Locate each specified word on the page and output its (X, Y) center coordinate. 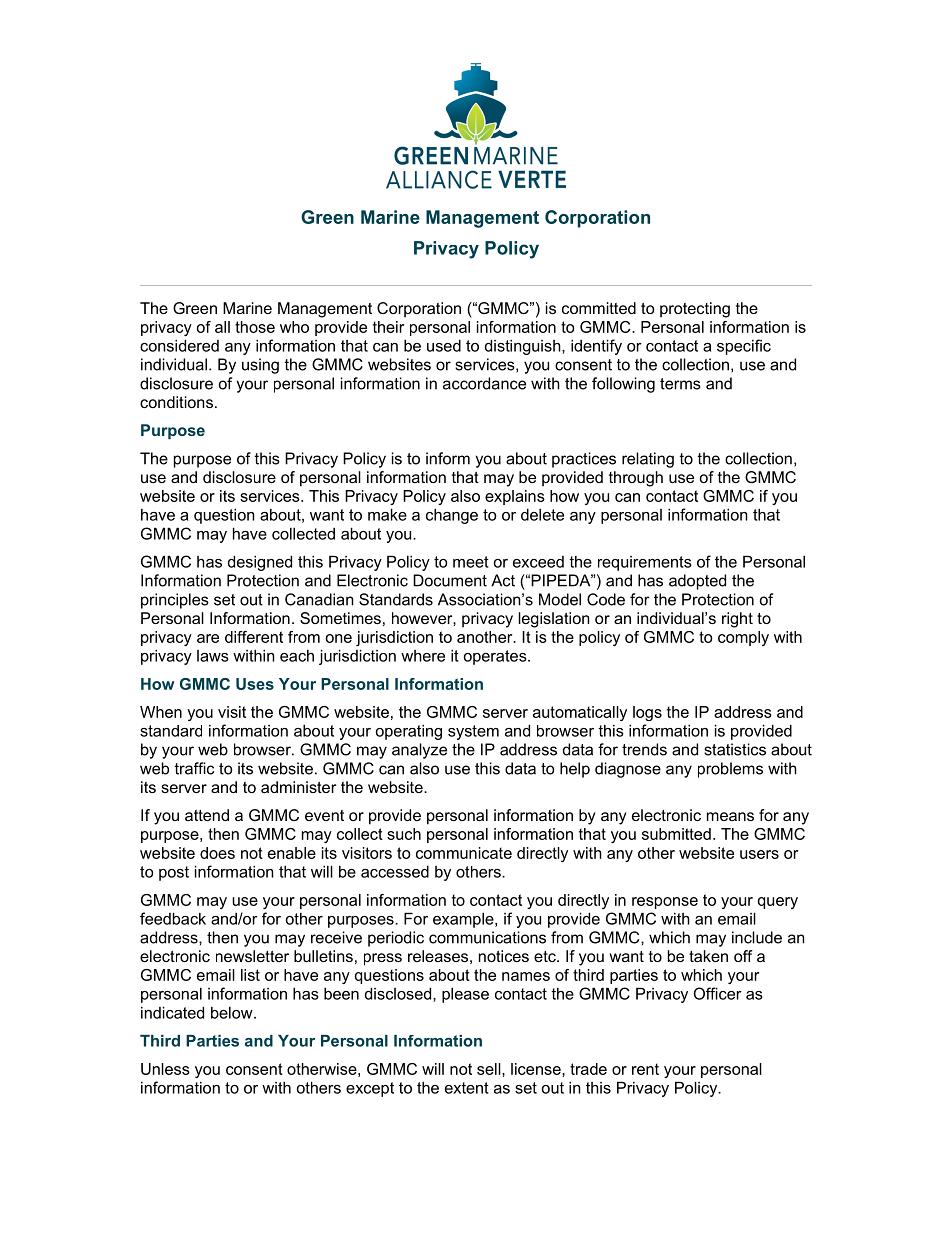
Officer (718, 993)
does (217, 853)
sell (490, 1069)
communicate (464, 853)
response (665, 903)
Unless (165, 1069)
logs (647, 713)
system (473, 732)
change (452, 516)
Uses (255, 684)
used (444, 345)
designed (260, 563)
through (636, 479)
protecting (695, 310)
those (255, 327)
